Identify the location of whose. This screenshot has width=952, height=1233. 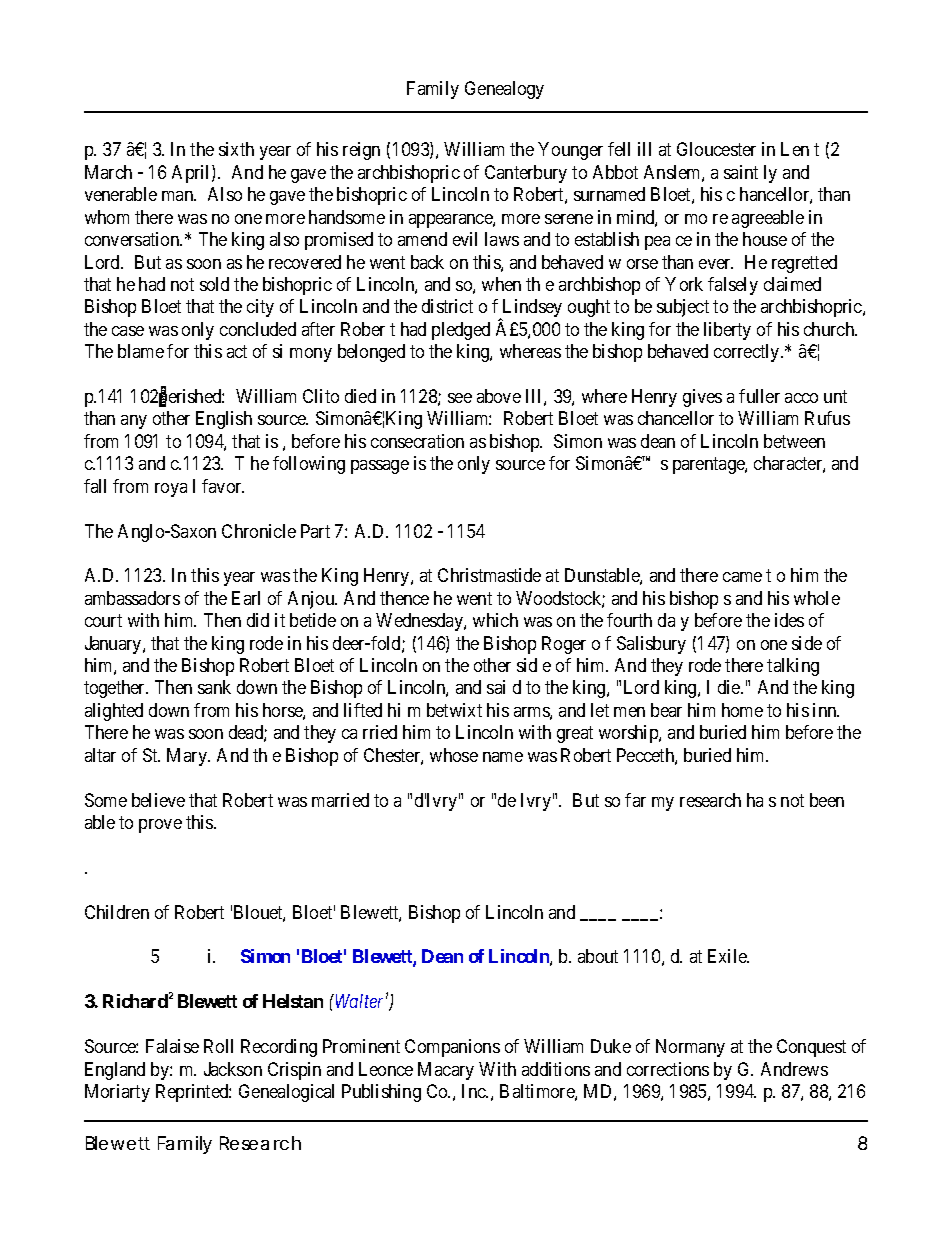
(454, 755).
